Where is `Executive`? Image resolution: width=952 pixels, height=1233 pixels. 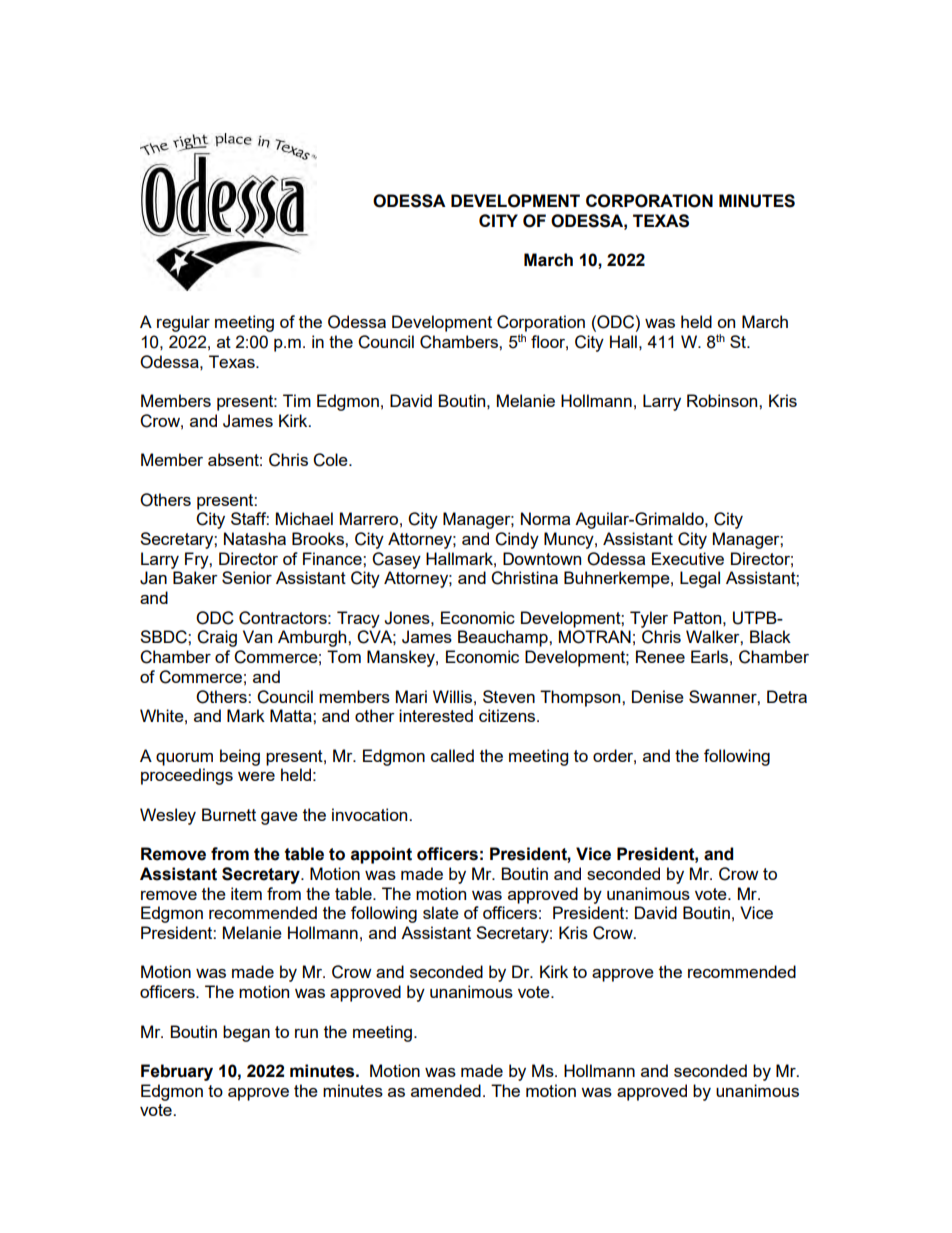 Executive is located at coordinates (688, 558).
